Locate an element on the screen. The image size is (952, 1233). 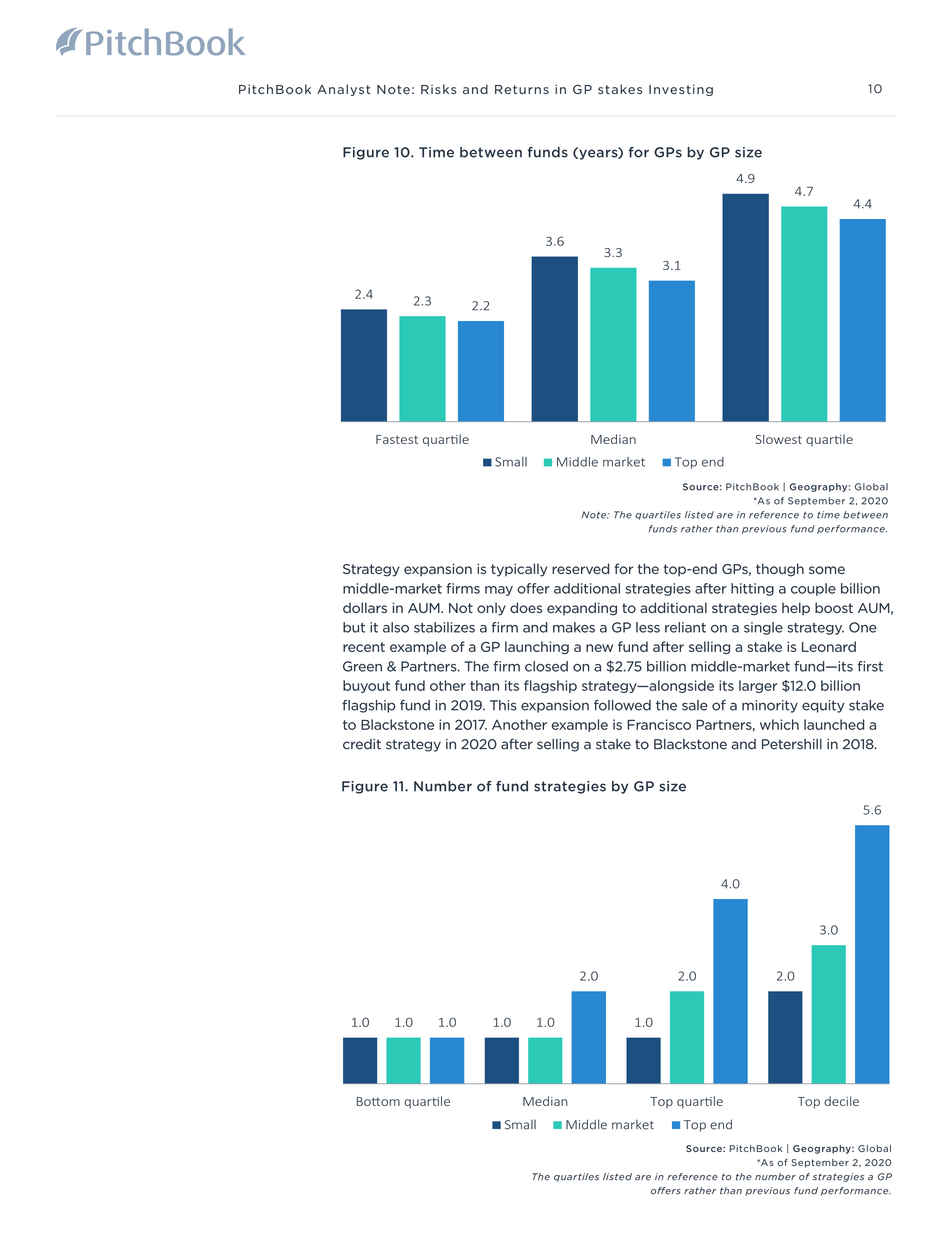
some is located at coordinates (827, 570).
